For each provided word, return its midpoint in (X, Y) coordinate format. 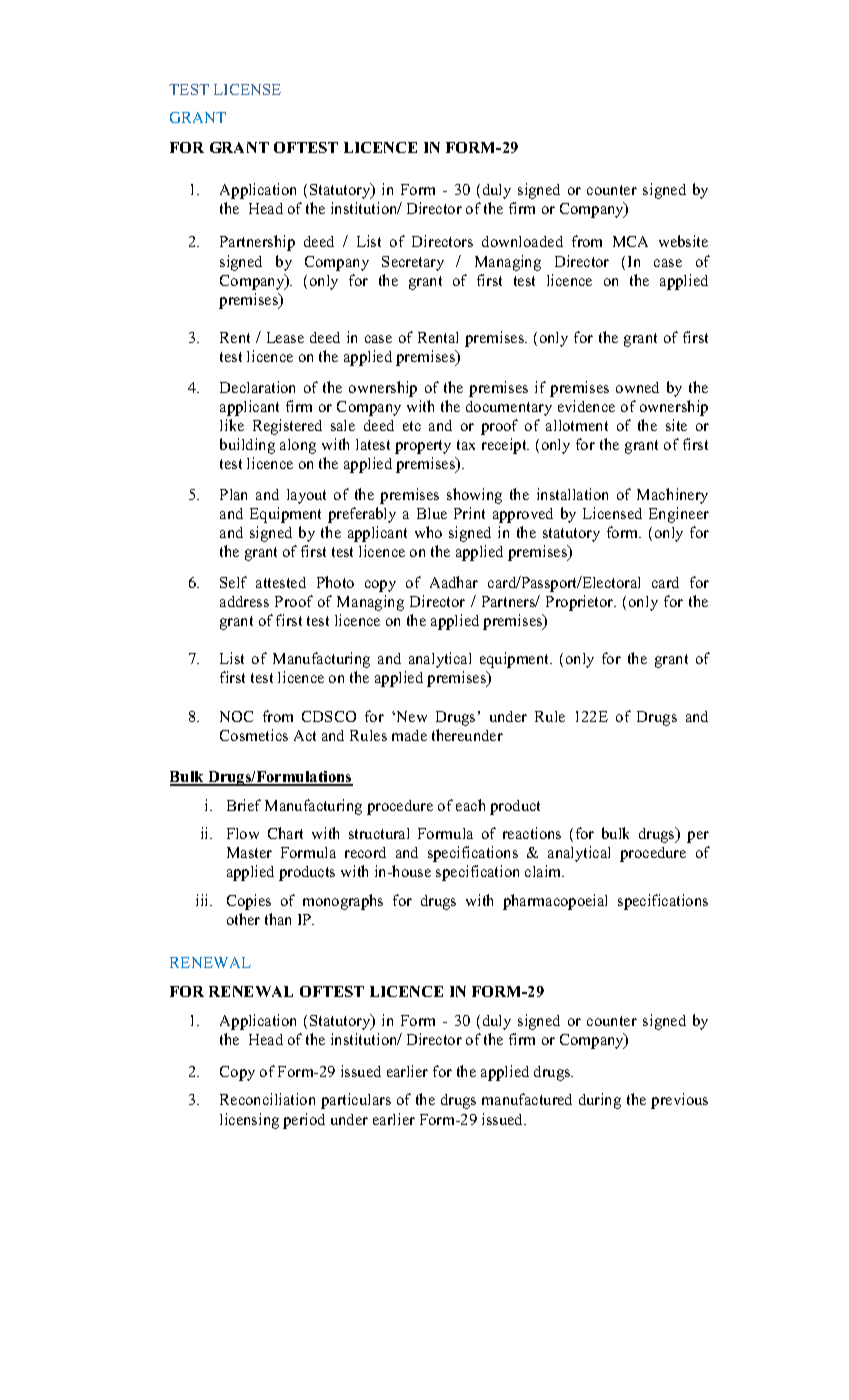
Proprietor (581, 603)
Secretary (413, 263)
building (247, 446)
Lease (285, 337)
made (409, 735)
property (423, 447)
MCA (630, 241)
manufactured (527, 1099)
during (600, 1101)
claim (544, 871)
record (365, 852)
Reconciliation (267, 1099)
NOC (236, 716)
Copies (249, 902)
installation (572, 494)
